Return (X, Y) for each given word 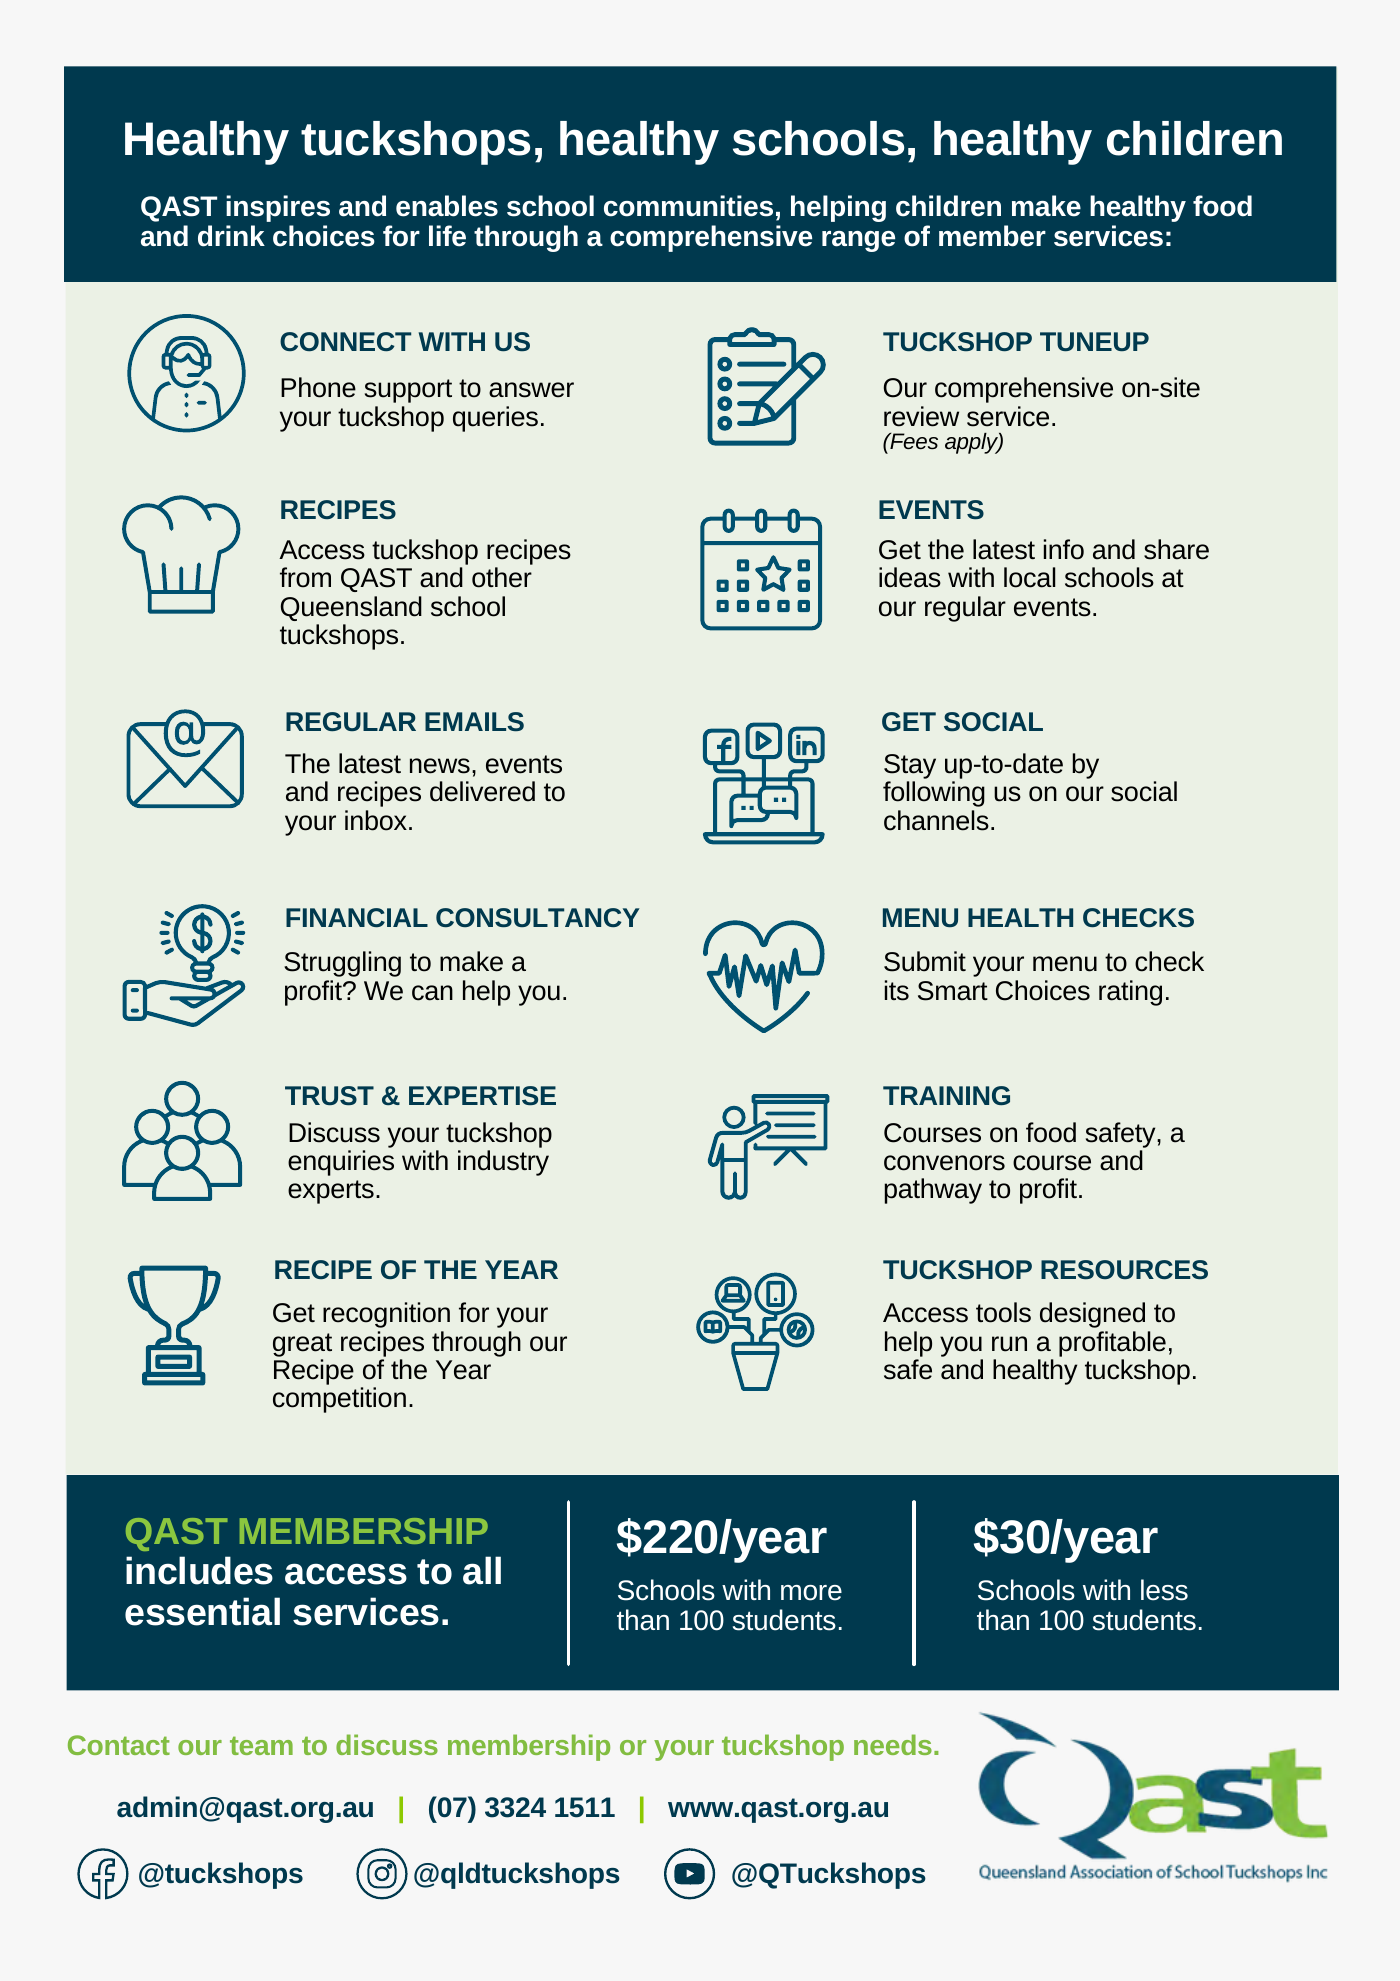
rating (1130, 993)
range (858, 241)
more (811, 1593)
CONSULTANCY (538, 918)
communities (688, 206)
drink (231, 236)
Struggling (342, 964)
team (261, 1745)
